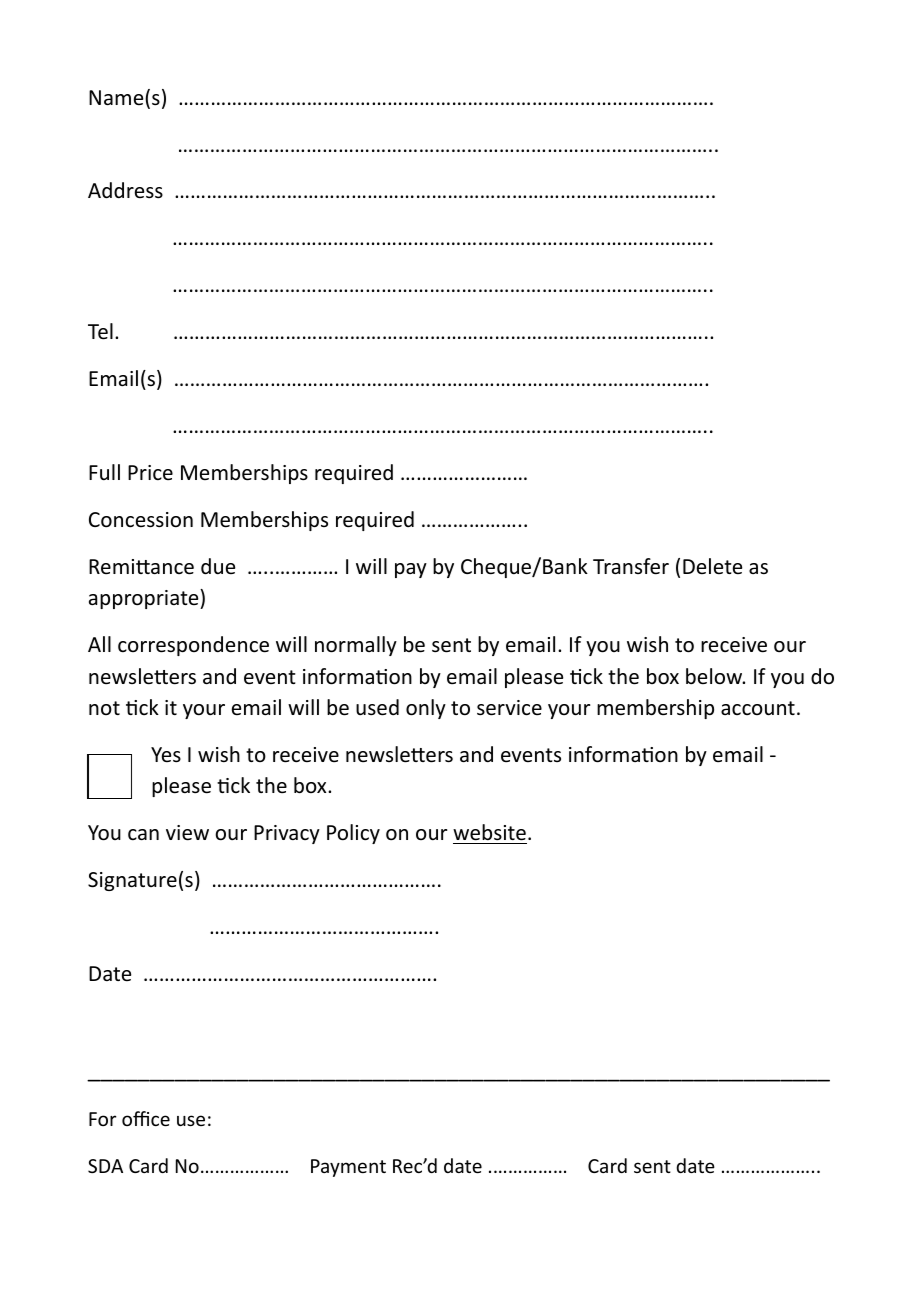  What do you see at coordinates (758, 708) in the screenshot?
I see `account` at bounding box center [758, 708].
